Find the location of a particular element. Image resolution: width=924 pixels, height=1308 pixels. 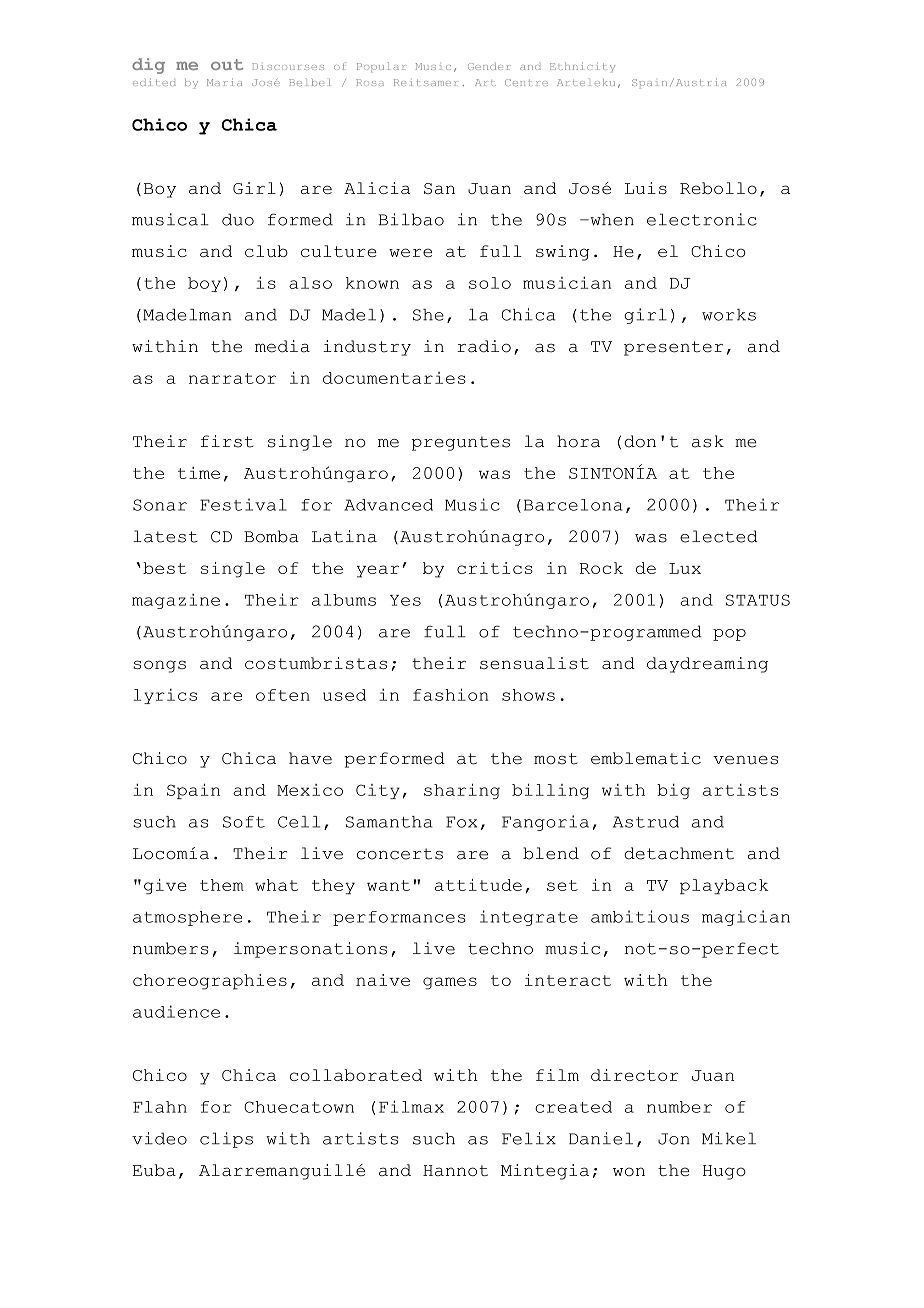

Jon is located at coordinates (674, 1139).
